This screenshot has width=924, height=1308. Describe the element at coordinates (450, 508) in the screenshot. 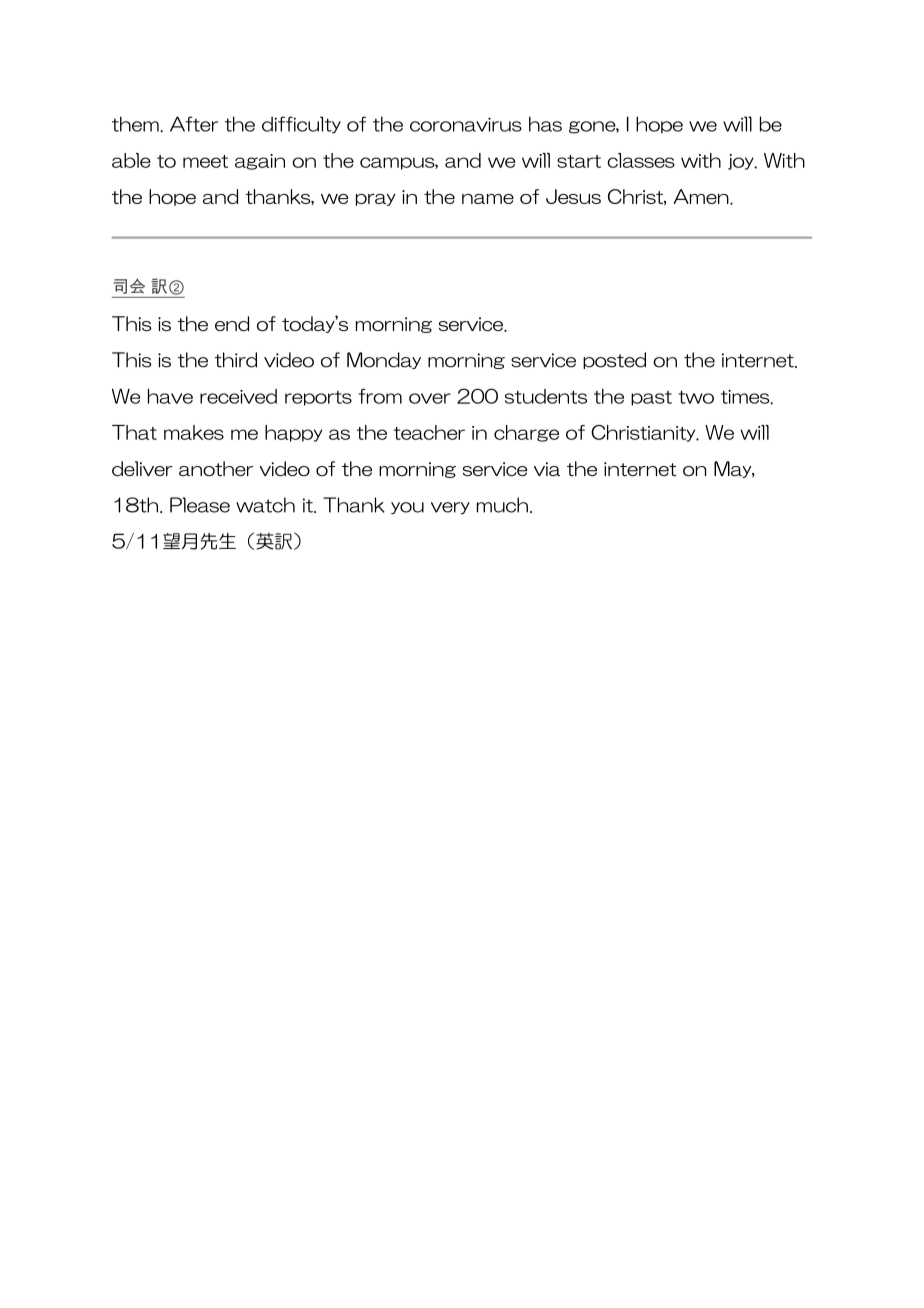

I see `very` at that location.
